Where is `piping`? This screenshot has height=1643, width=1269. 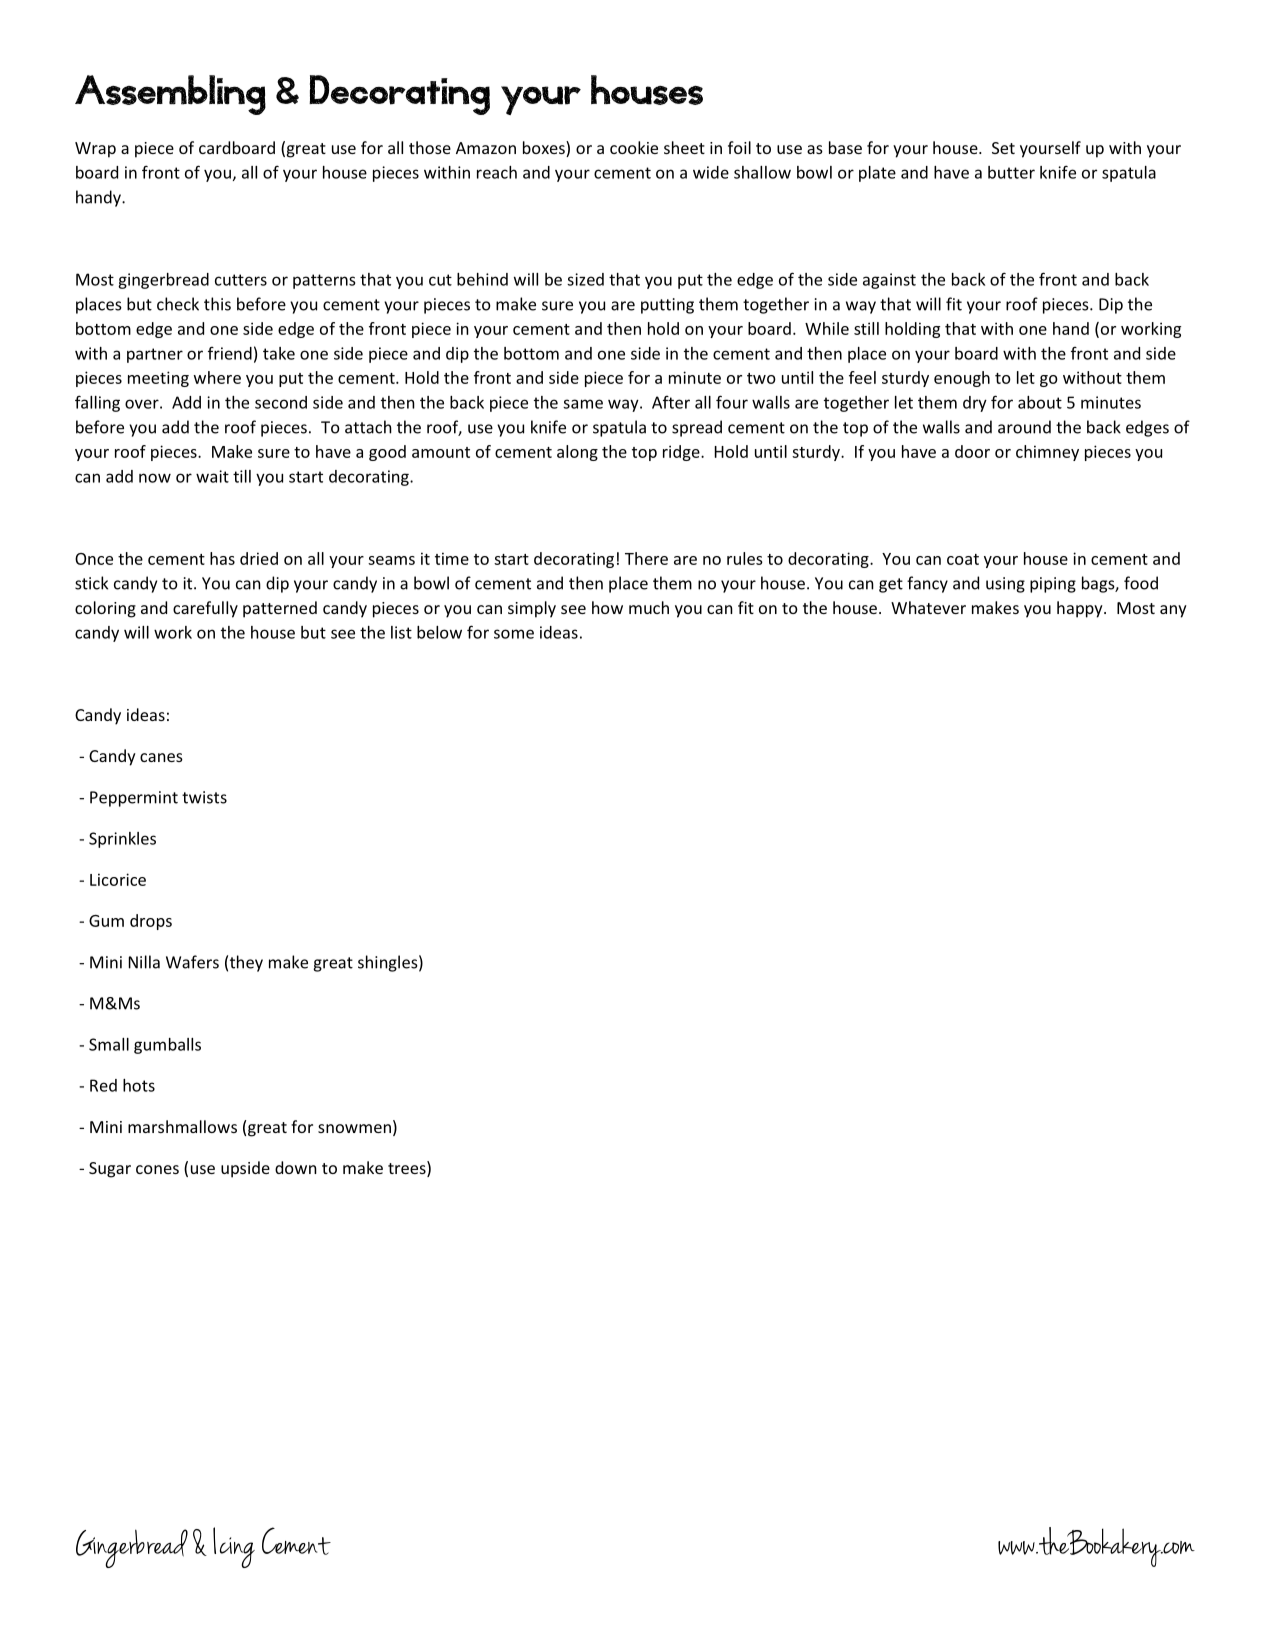
piping is located at coordinates (1053, 585).
